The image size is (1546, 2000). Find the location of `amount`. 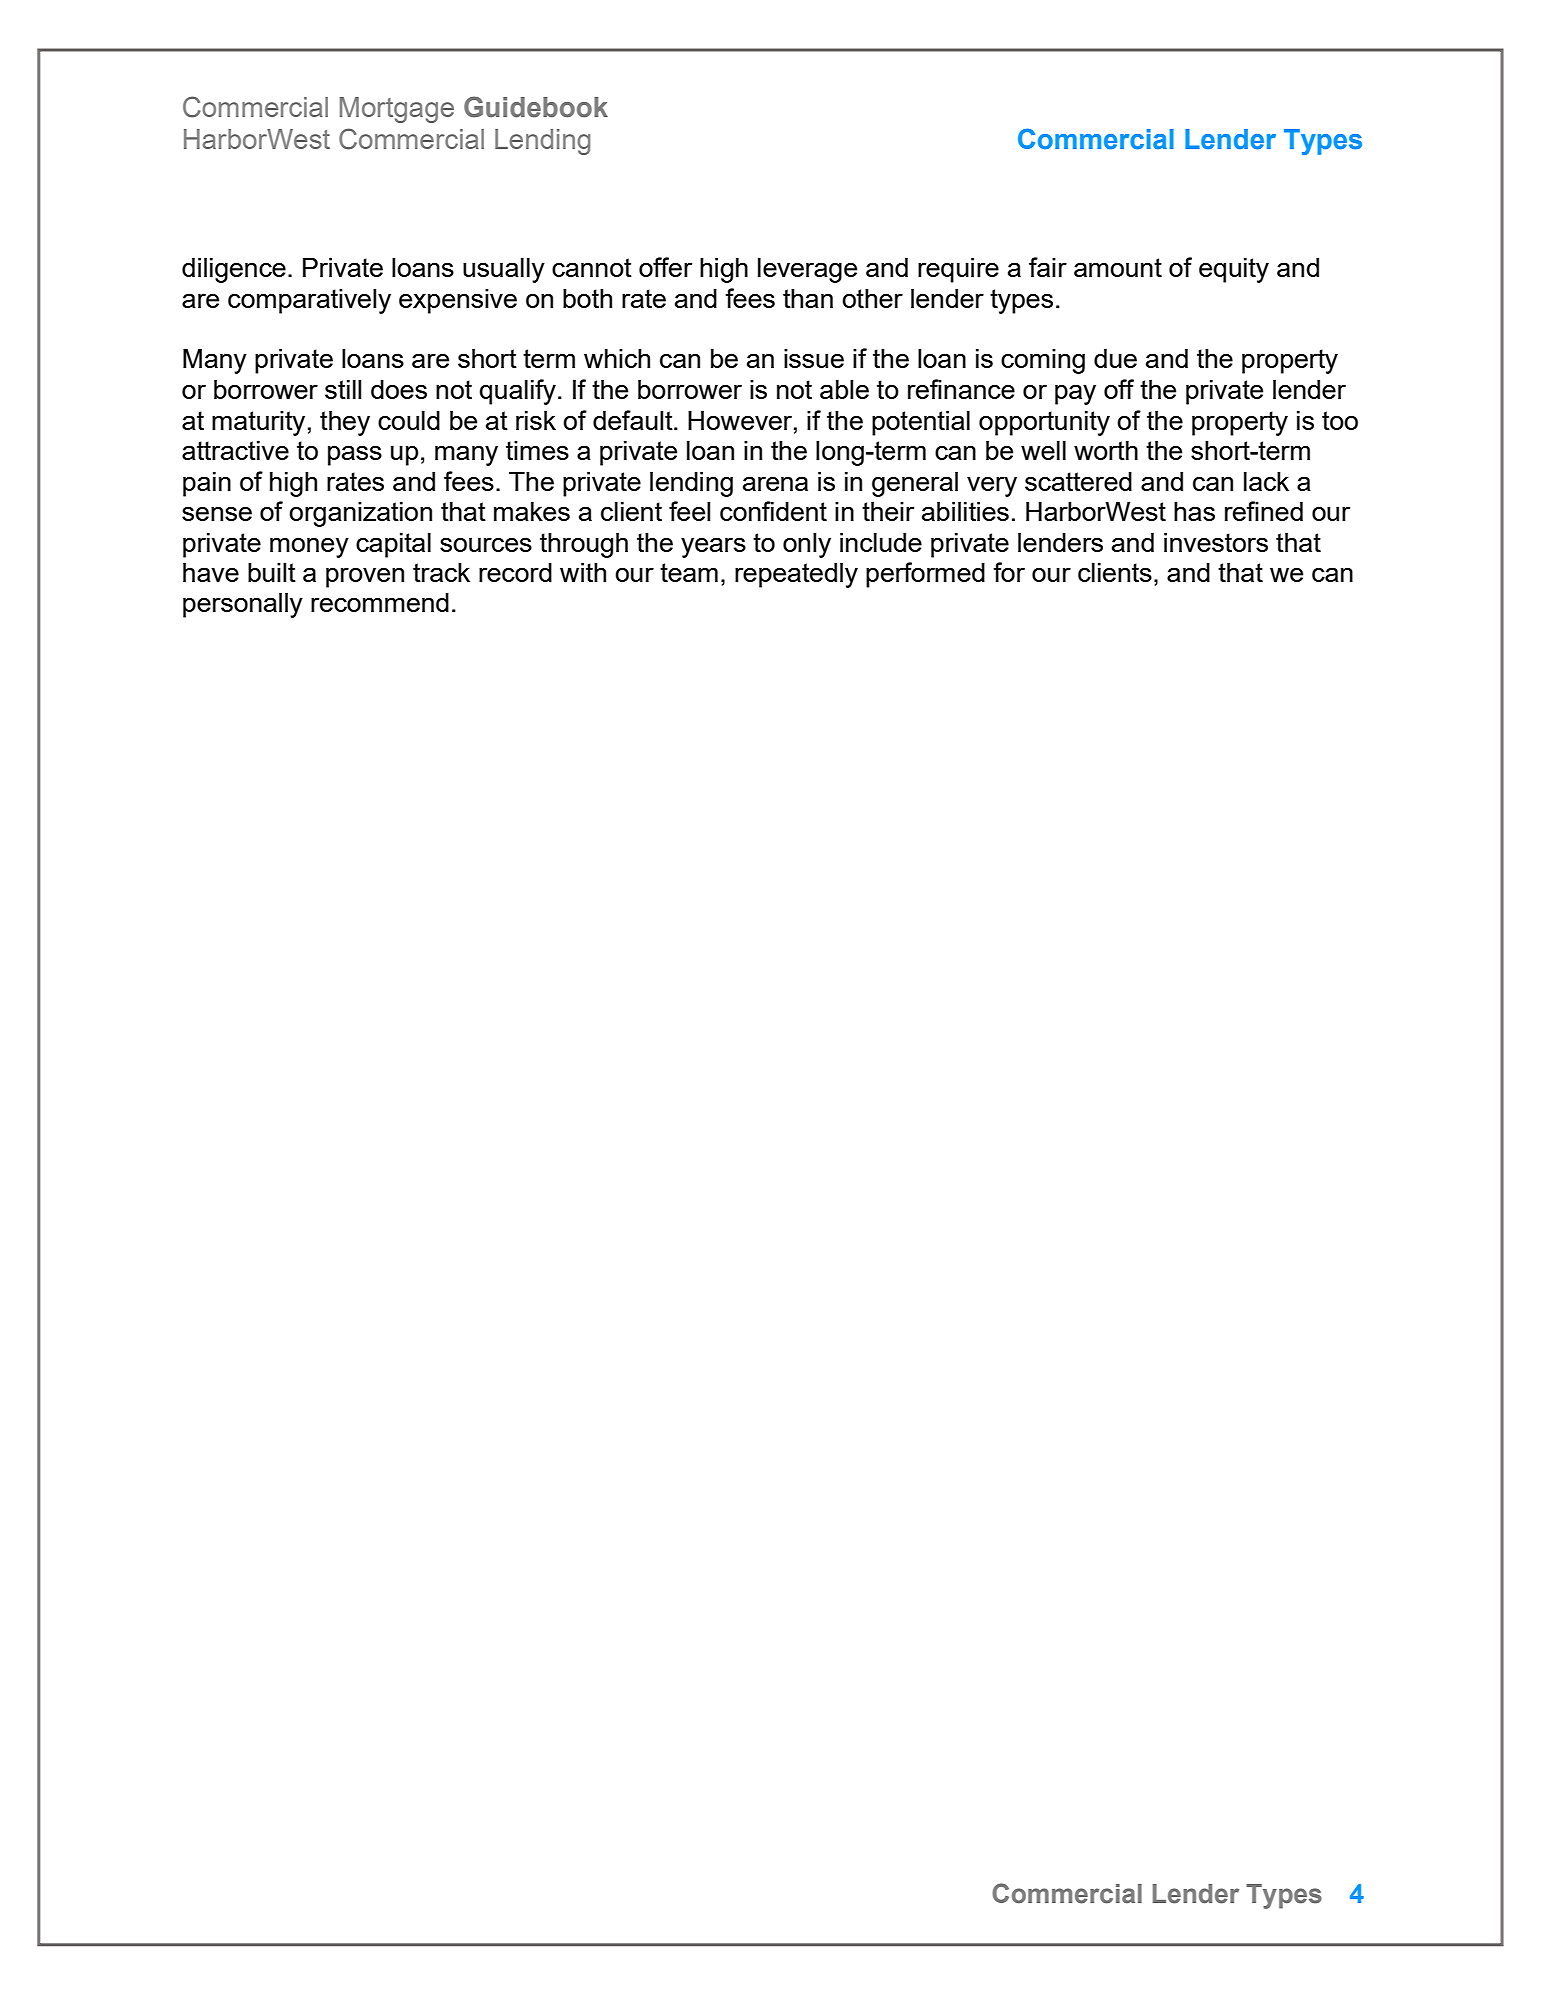

amount is located at coordinates (1118, 267).
